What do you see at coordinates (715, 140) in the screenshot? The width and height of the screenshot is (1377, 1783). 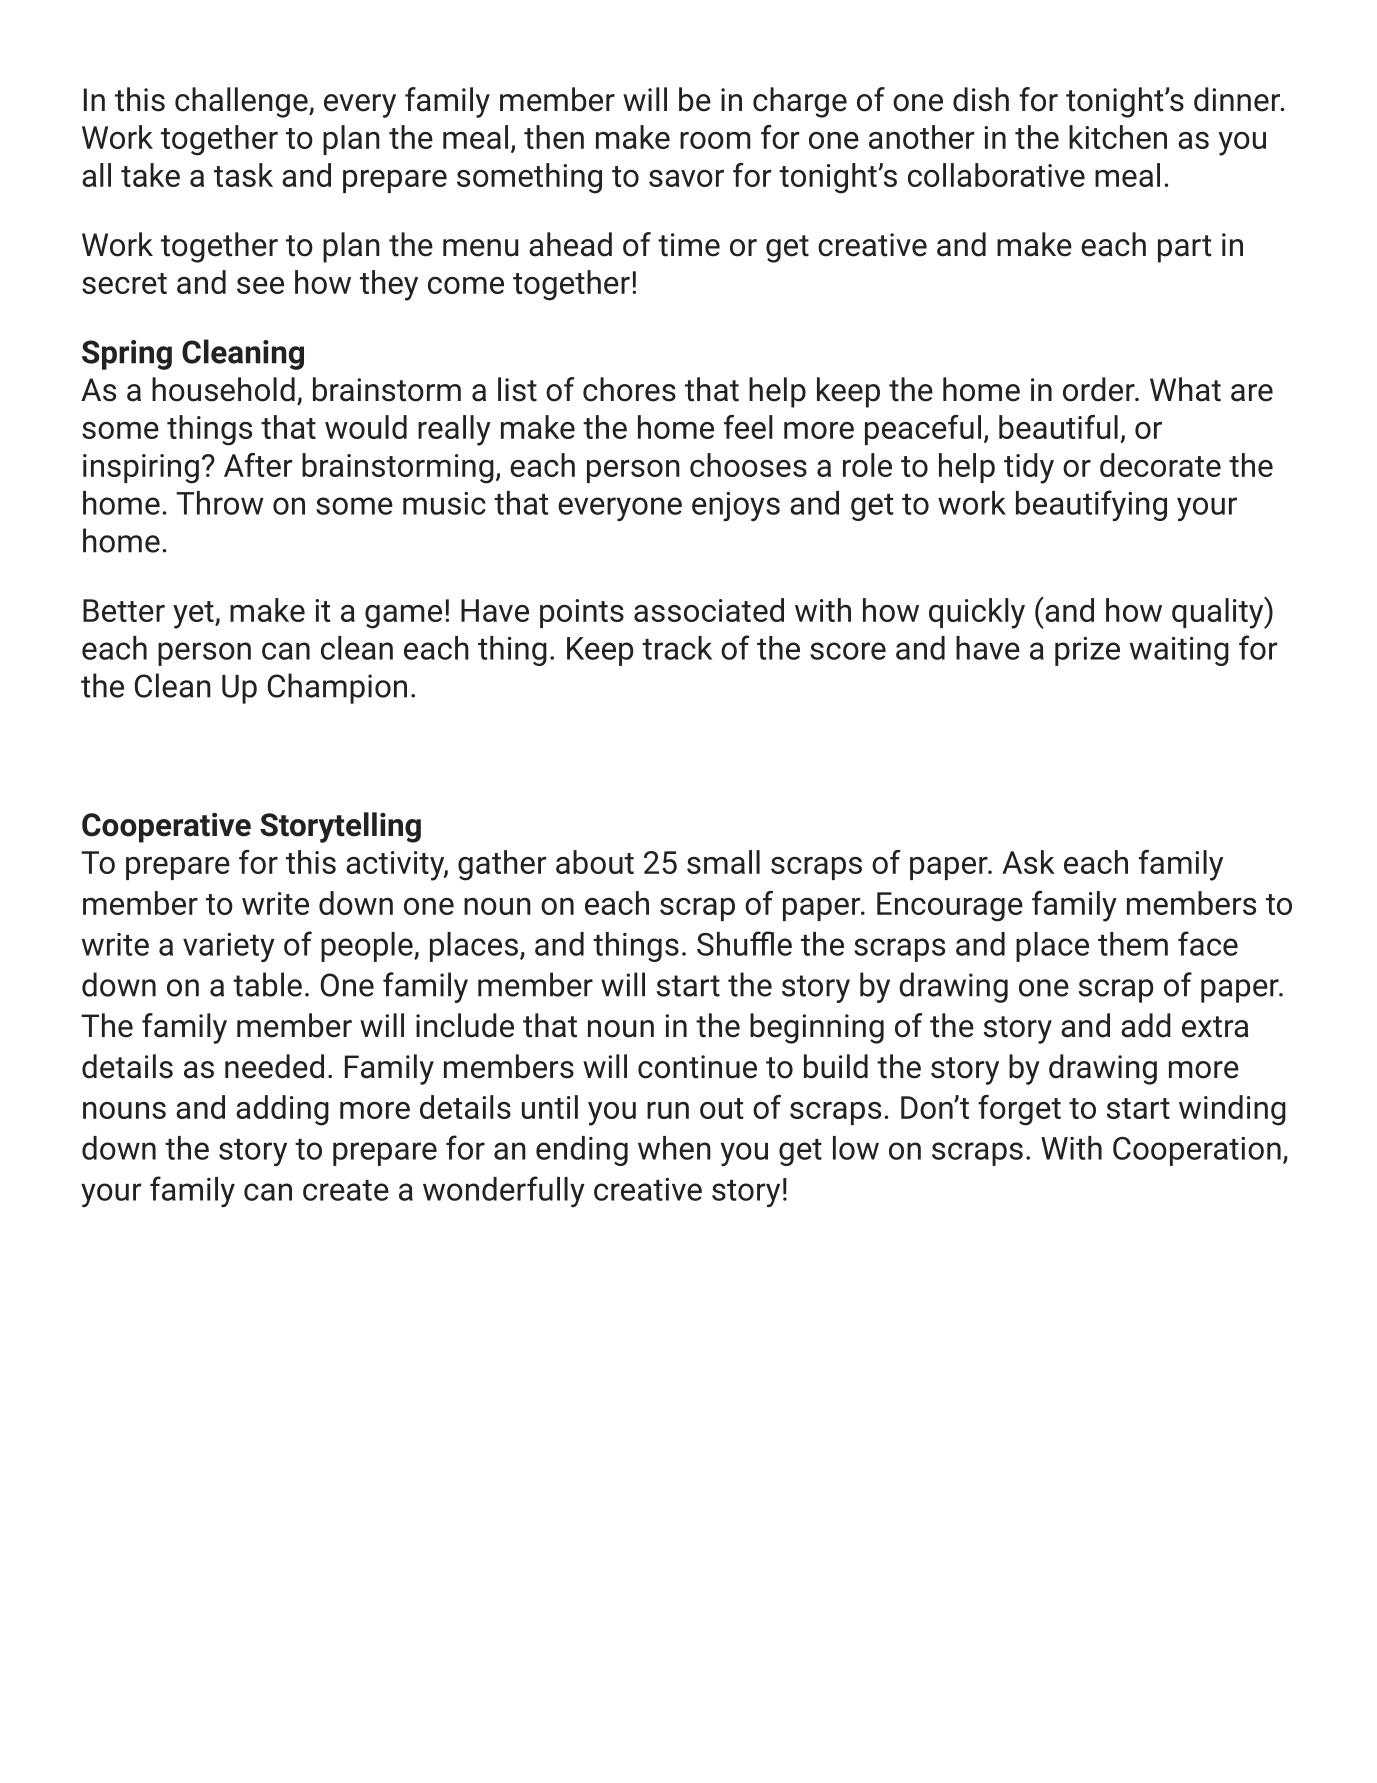 I see `room` at bounding box center [715, 140].
